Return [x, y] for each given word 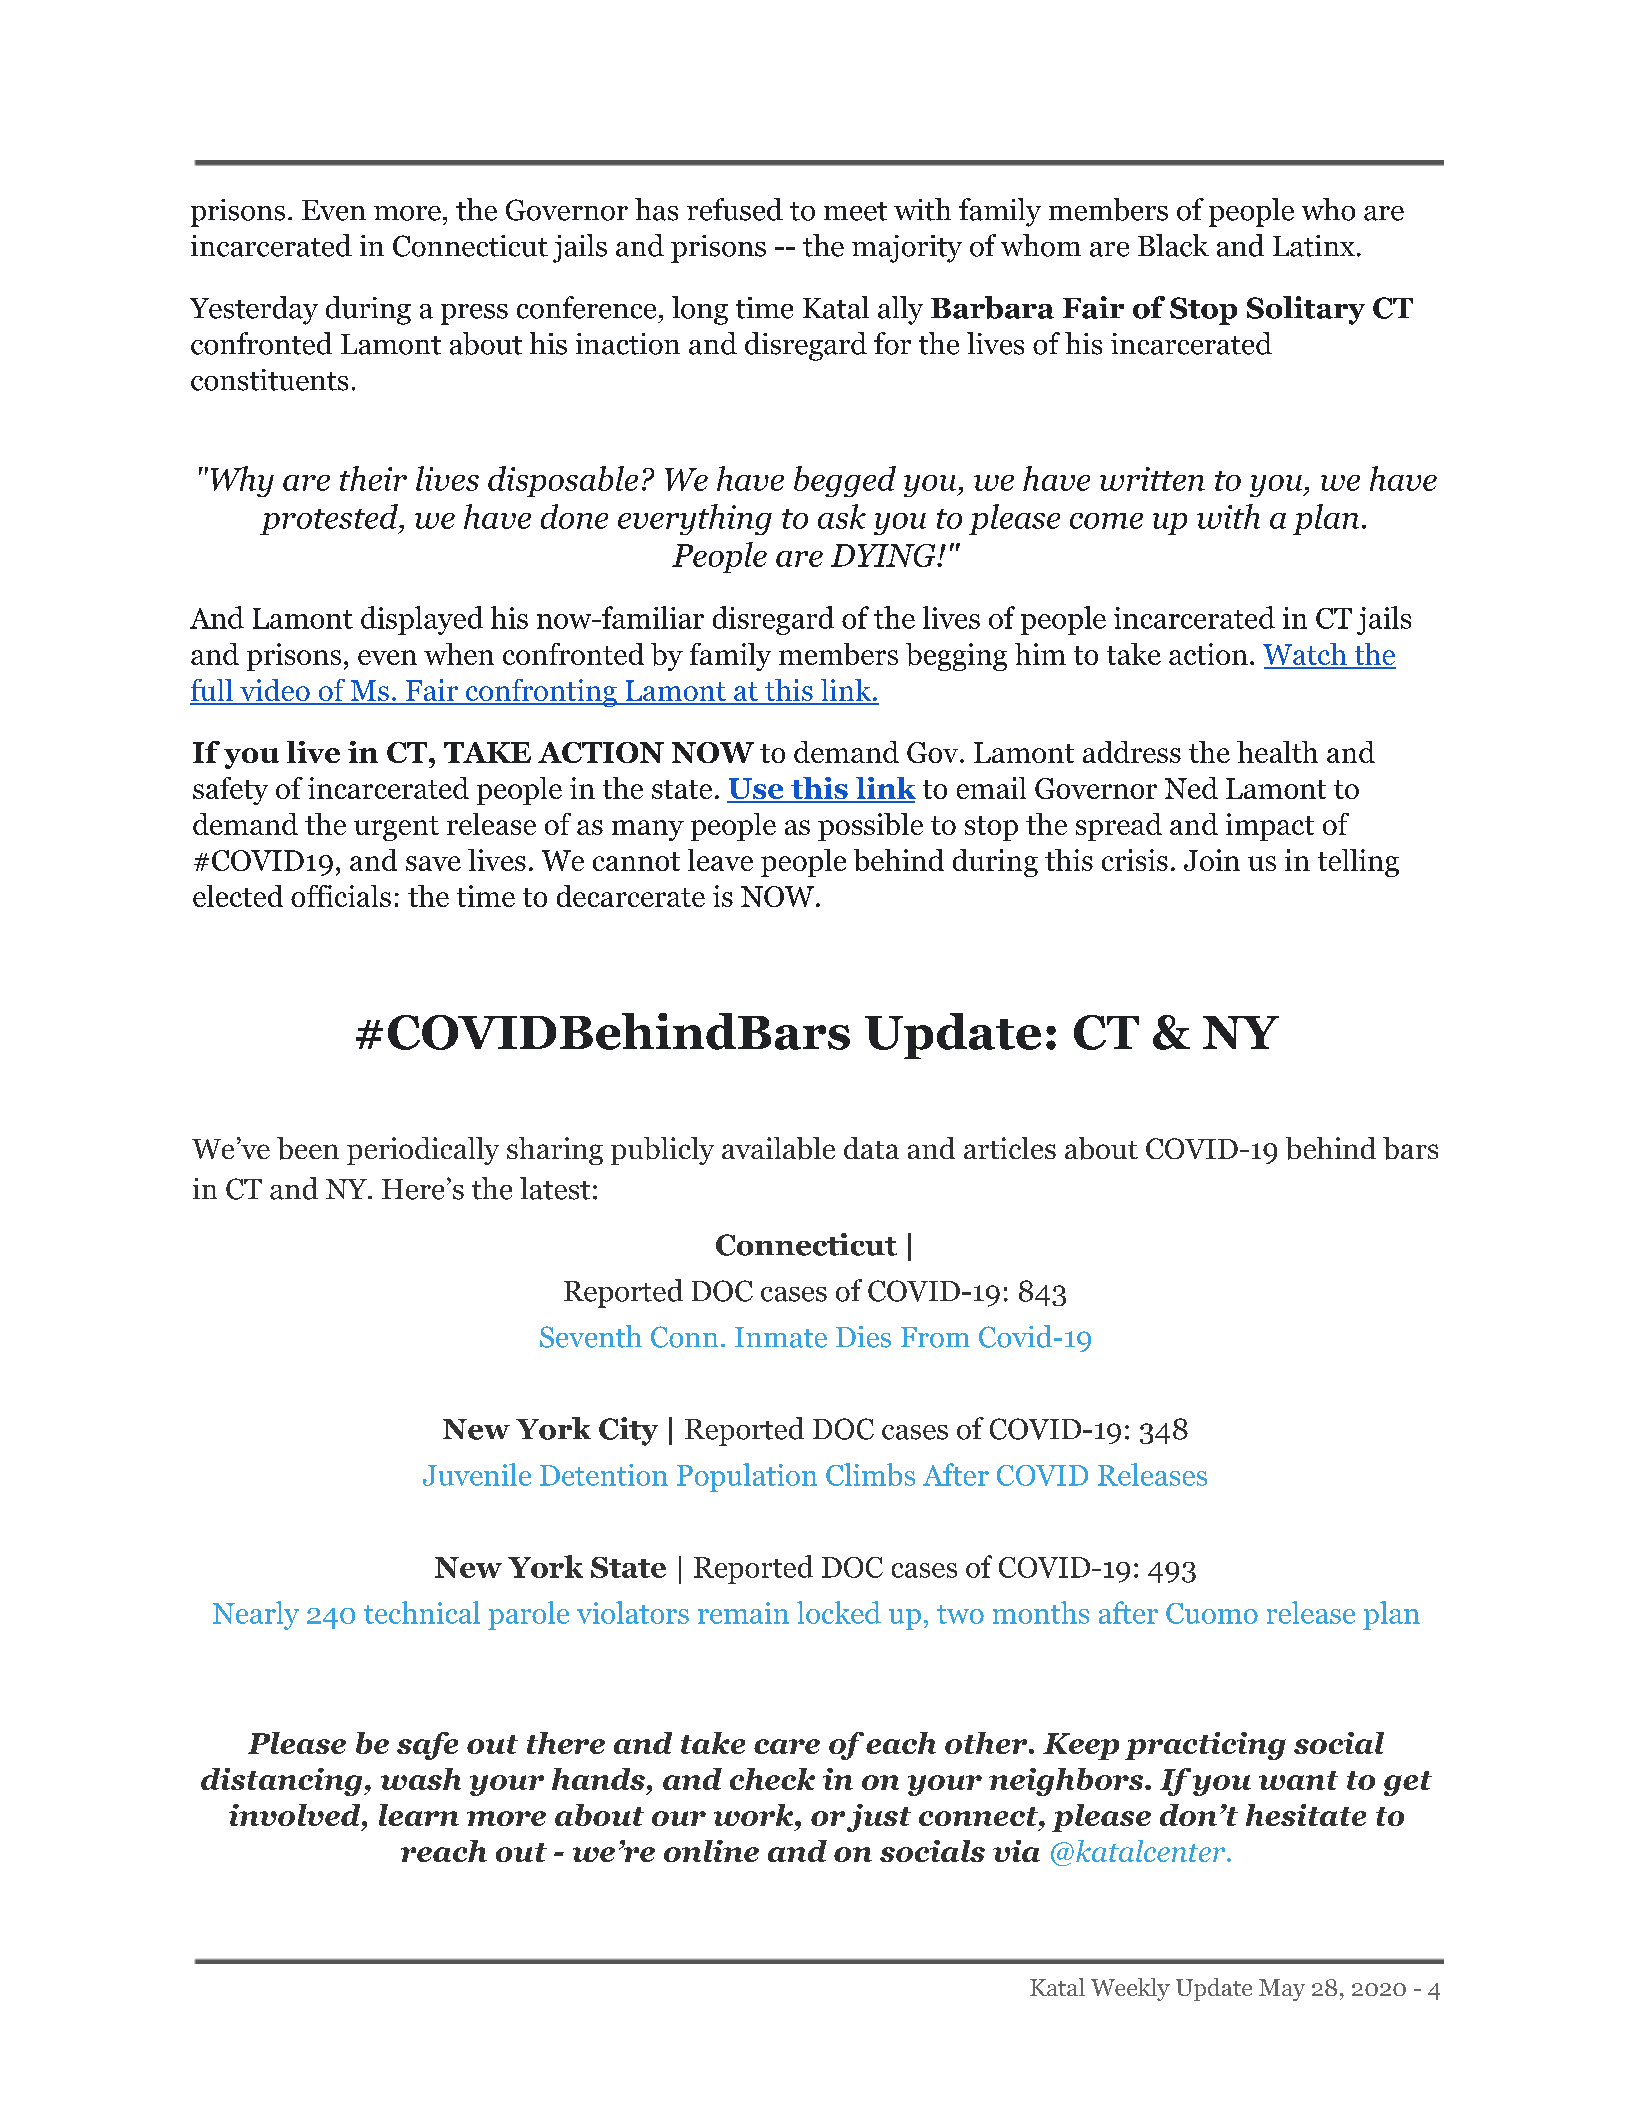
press [474, 314]
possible [870, 827]
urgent [396, 828]
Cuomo [1212, 1613]
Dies [863, 1337]
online [711, 1851]
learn [419, 1815]
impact [1270, 827]
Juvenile [477, 1474]
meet [855, 211]
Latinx [1314, 246]
